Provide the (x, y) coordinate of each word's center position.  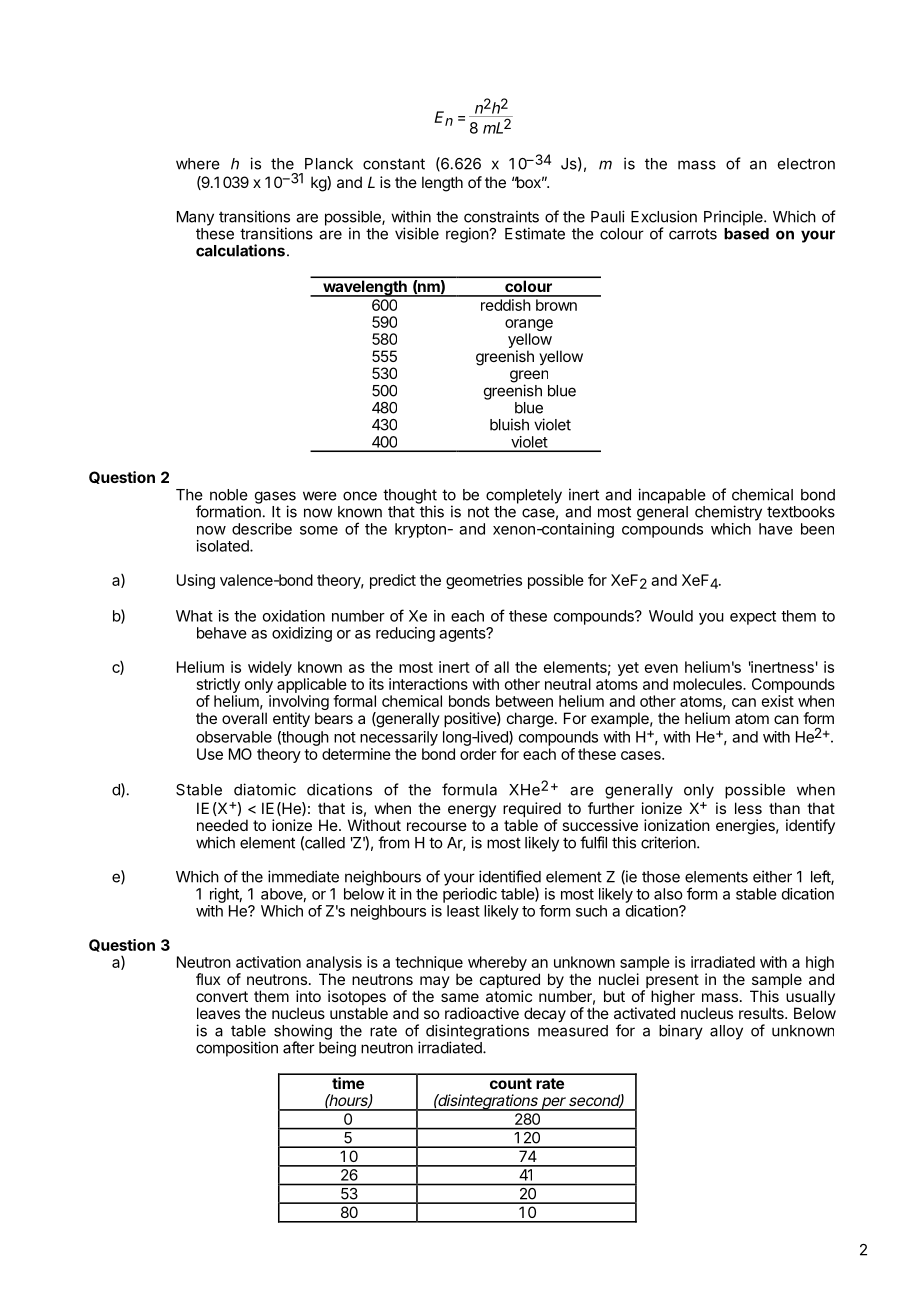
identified (510, 876)
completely (524, 496)
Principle (734, 218)
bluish (509, 424)
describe (262, 529)
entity (291, 720)
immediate (303, 876)
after (299, 1047)
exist (778, 701)
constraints (501, 216)
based (746, 234)
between (524, 701)
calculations (240, 250)
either (772, 876)
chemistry (728, 513)
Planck (329, 164)
